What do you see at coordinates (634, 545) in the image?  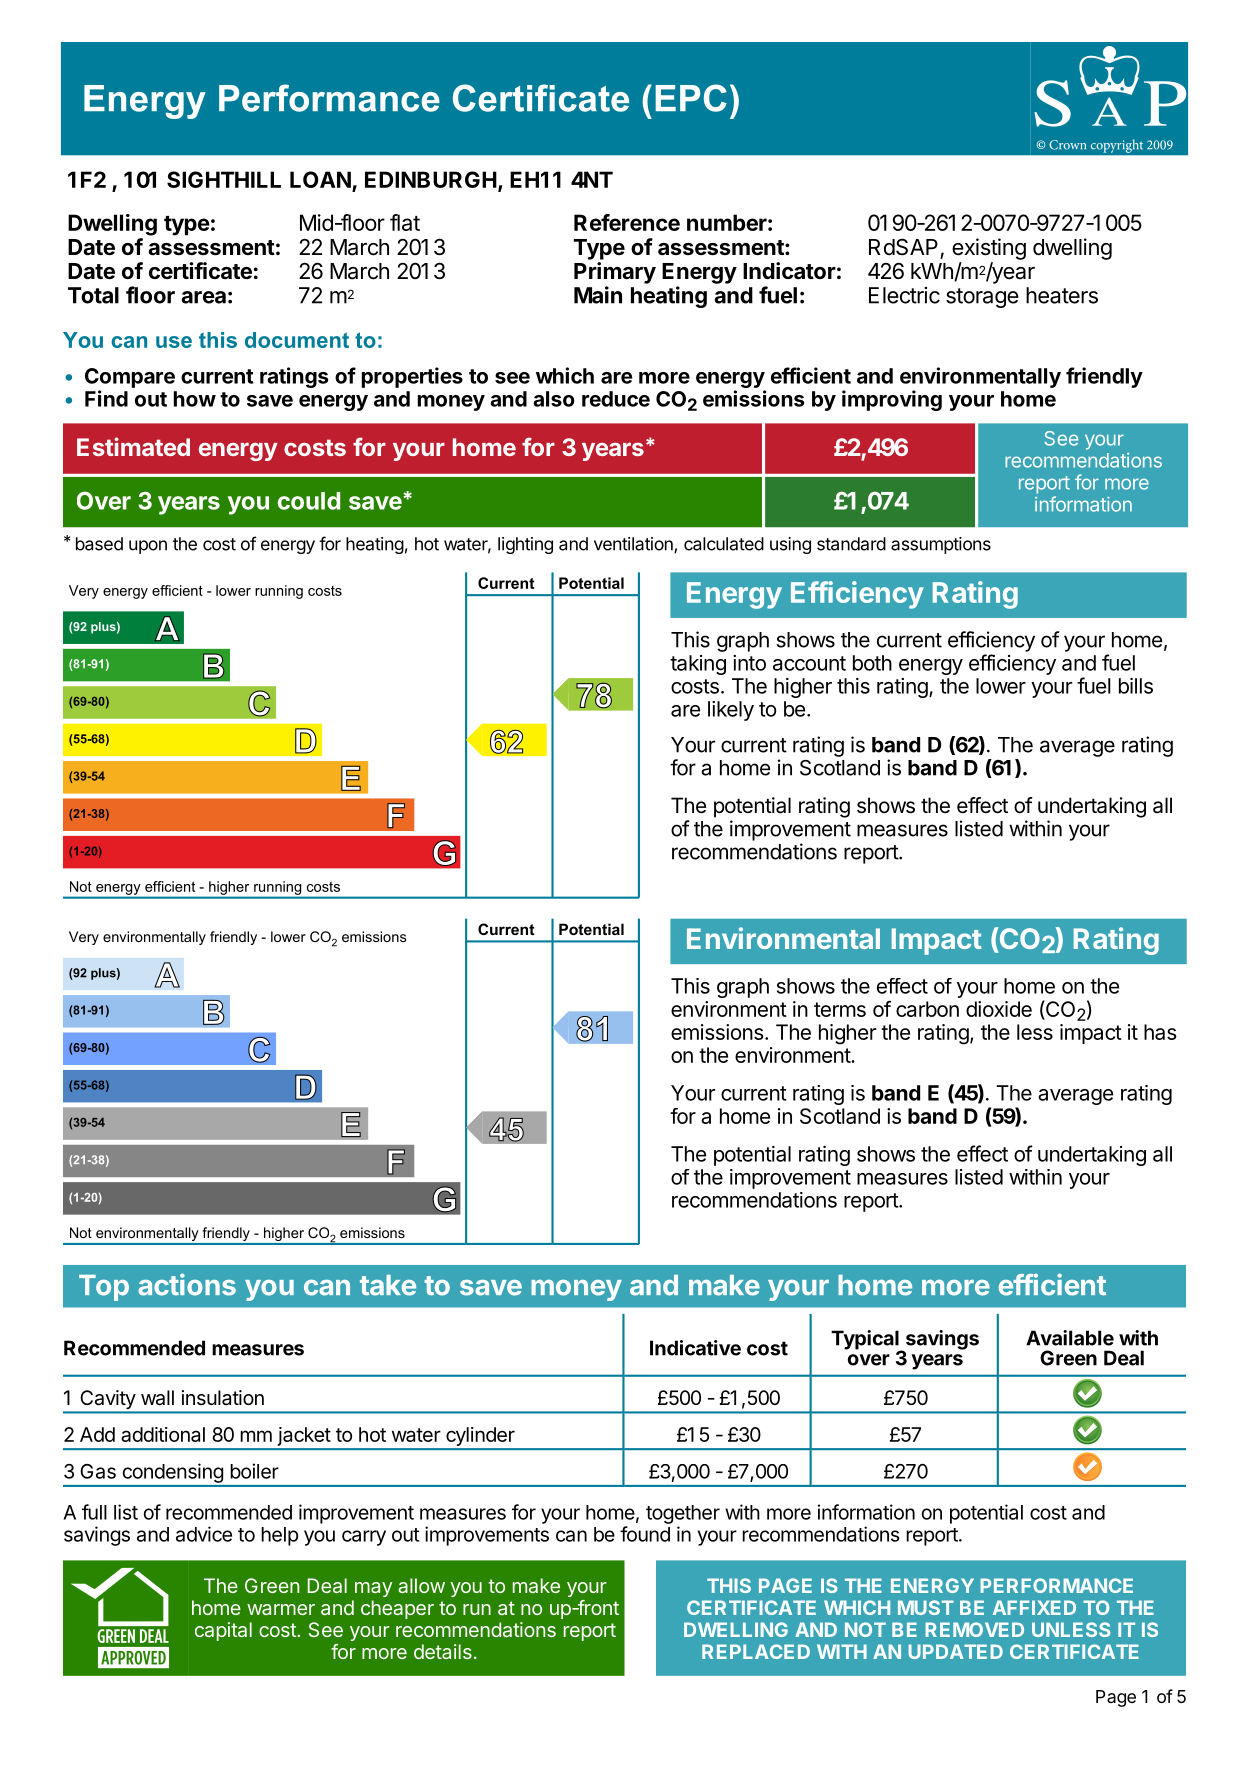 I see `ventilation` at bounding box center [634, 545].
